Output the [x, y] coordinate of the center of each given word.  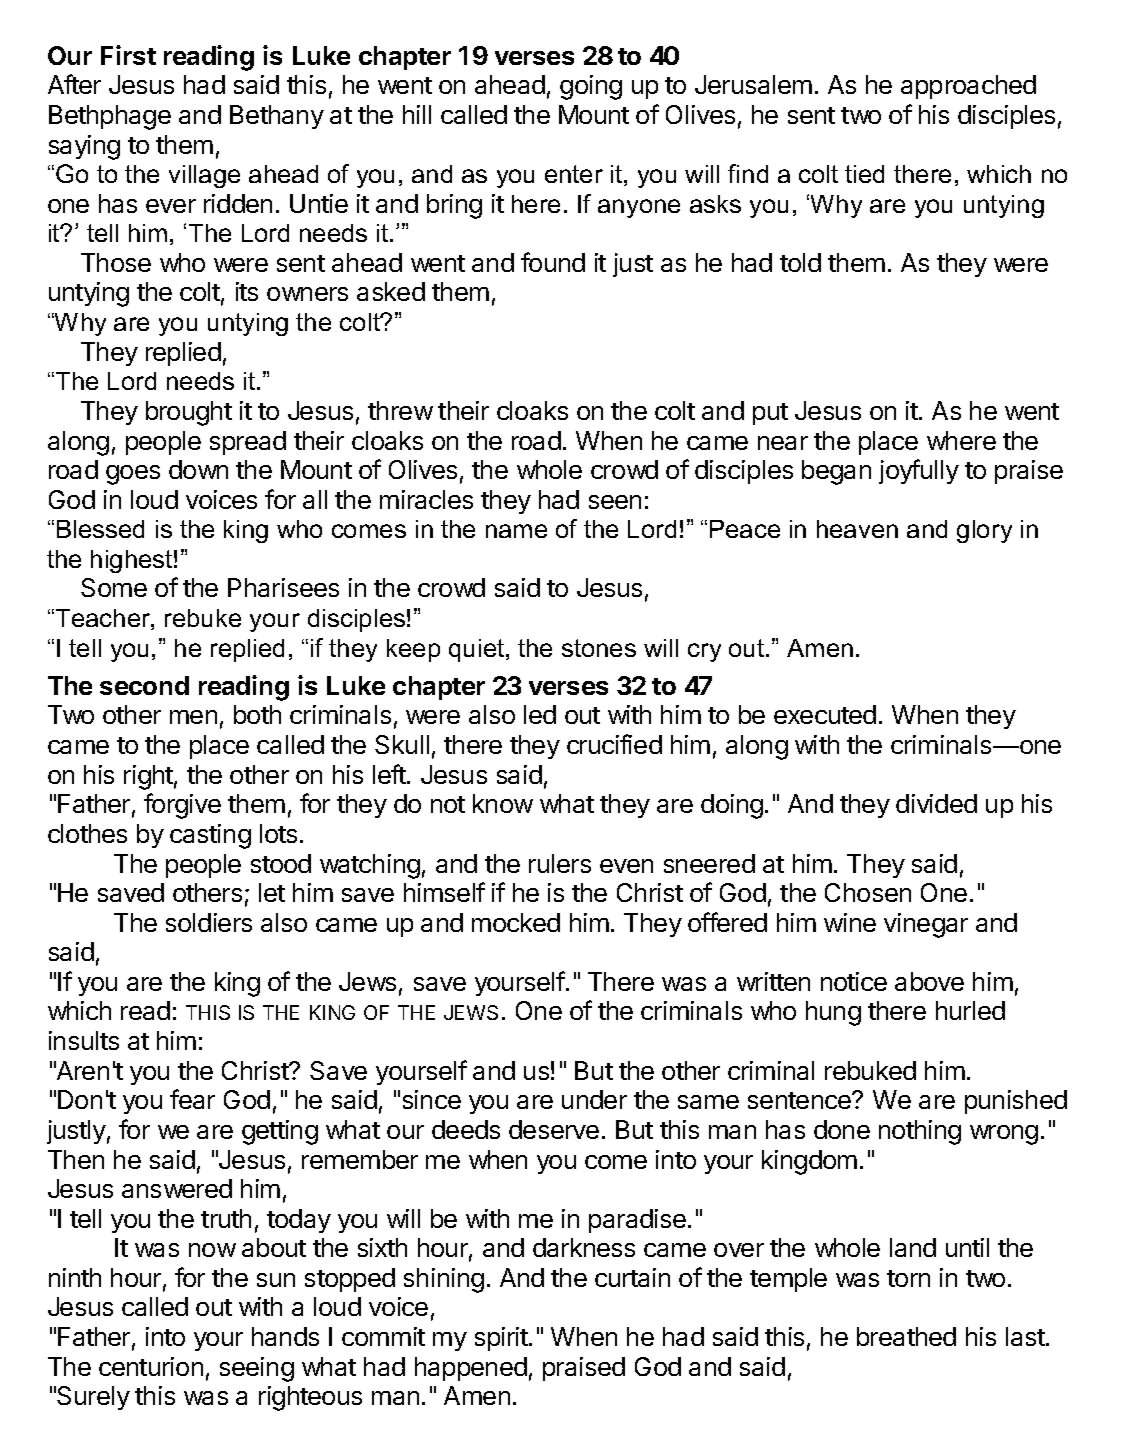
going [591, 87]
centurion [151, 1366]
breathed [906, 1336]
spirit [502, 1339]
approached [968, 87]
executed [825, 714]
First [128, 55]
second [144, 685]
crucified [614, 744]
